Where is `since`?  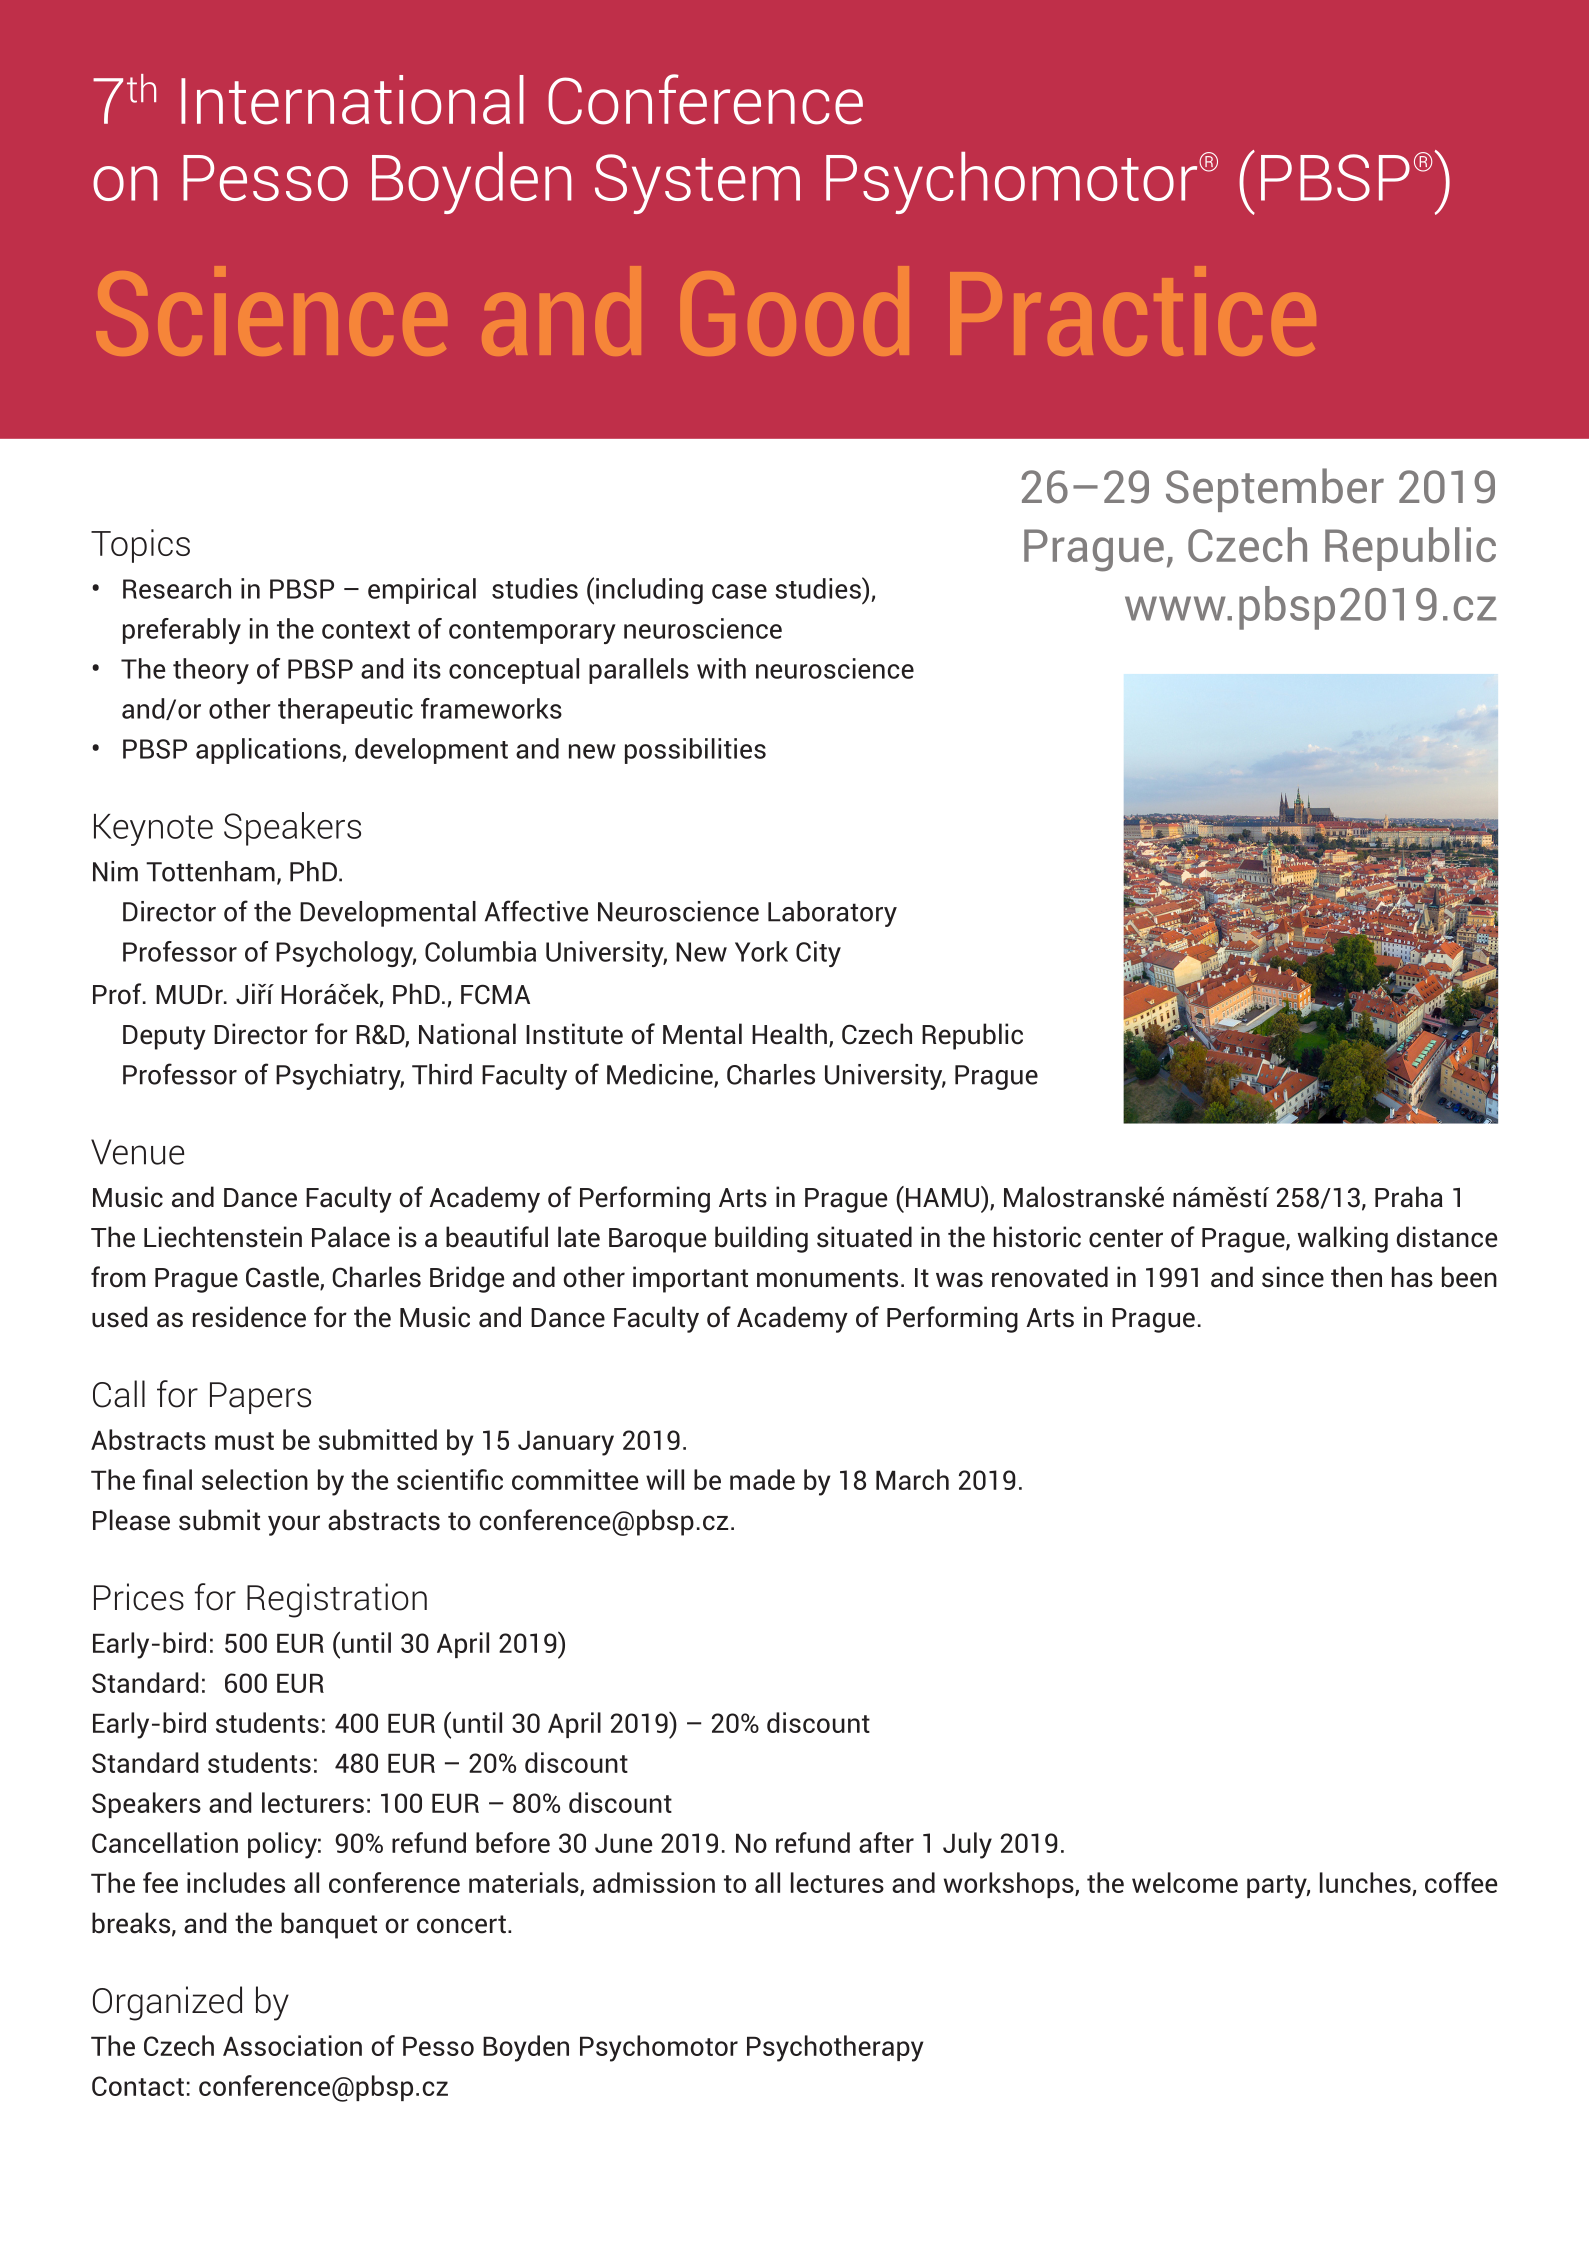
since is located at coordinates (1293, 1277).
